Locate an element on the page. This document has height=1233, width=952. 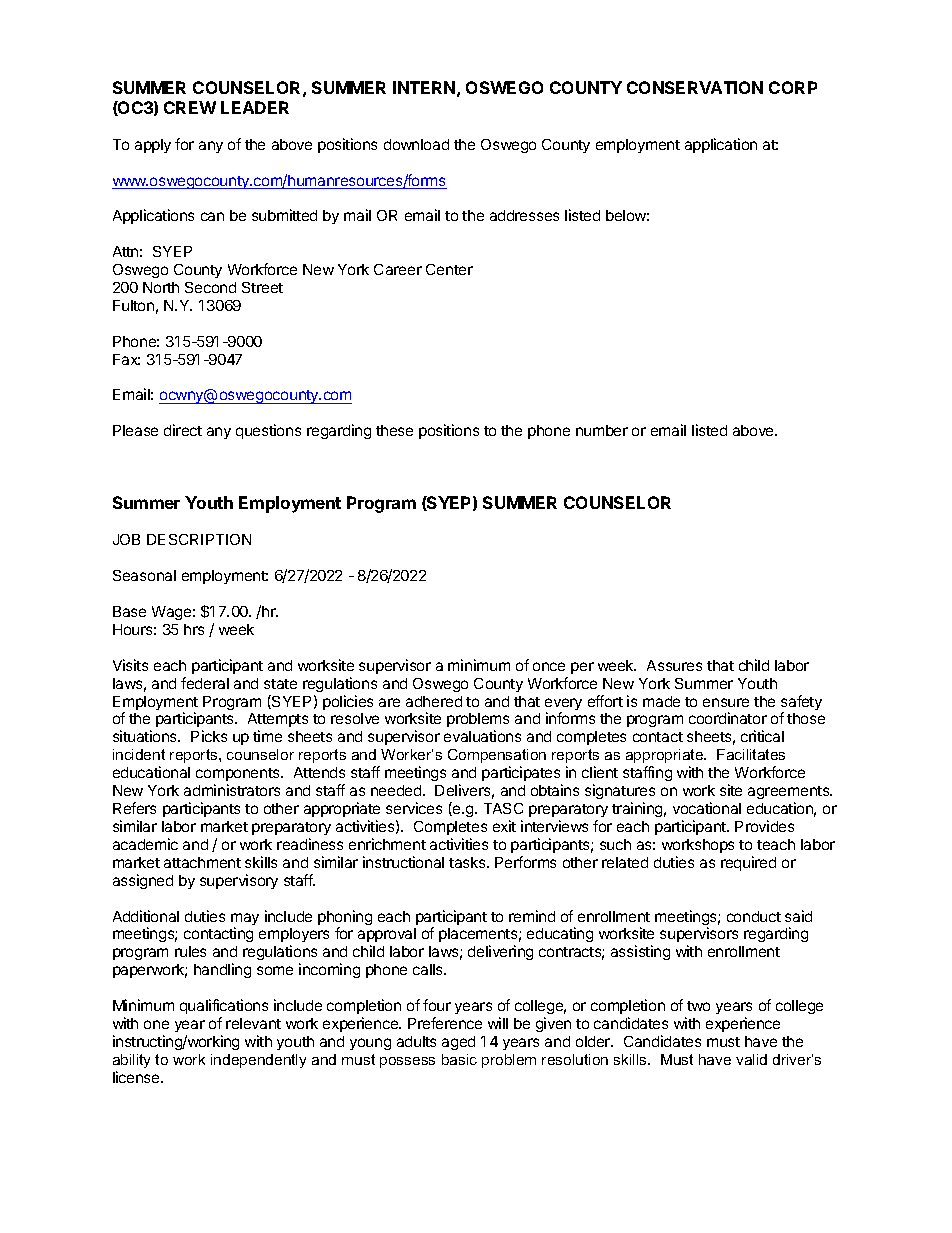
once is located at coordinates (549, 666).
